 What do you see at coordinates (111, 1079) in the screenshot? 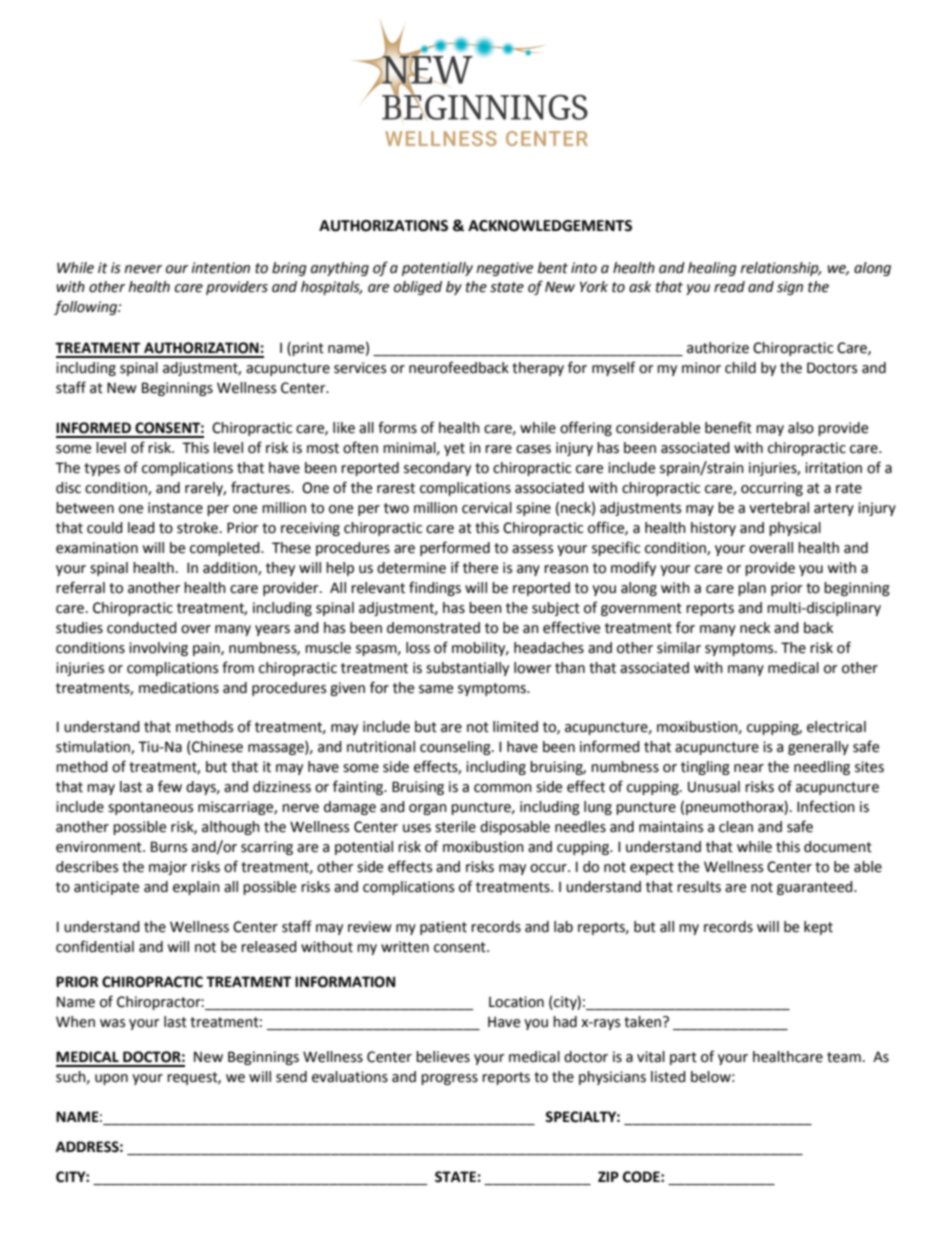
I see `upon` at bounding box center [111, 1079].
